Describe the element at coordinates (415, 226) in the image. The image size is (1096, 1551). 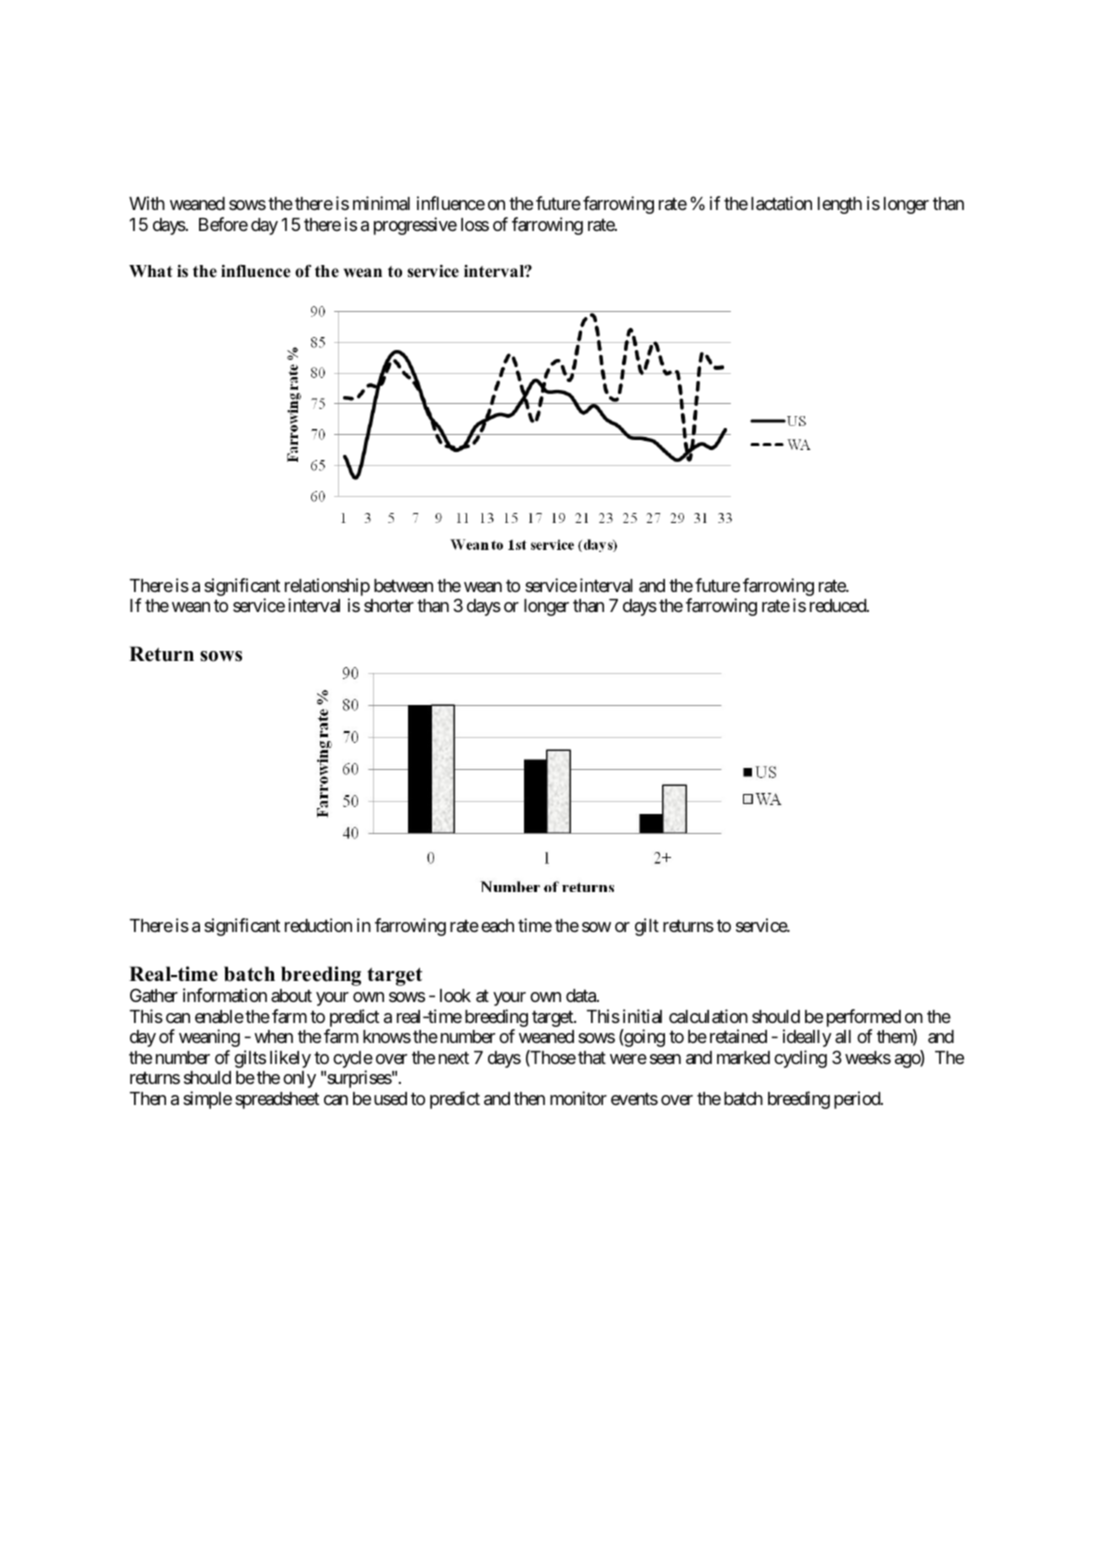
I see `progressive` at that location.
